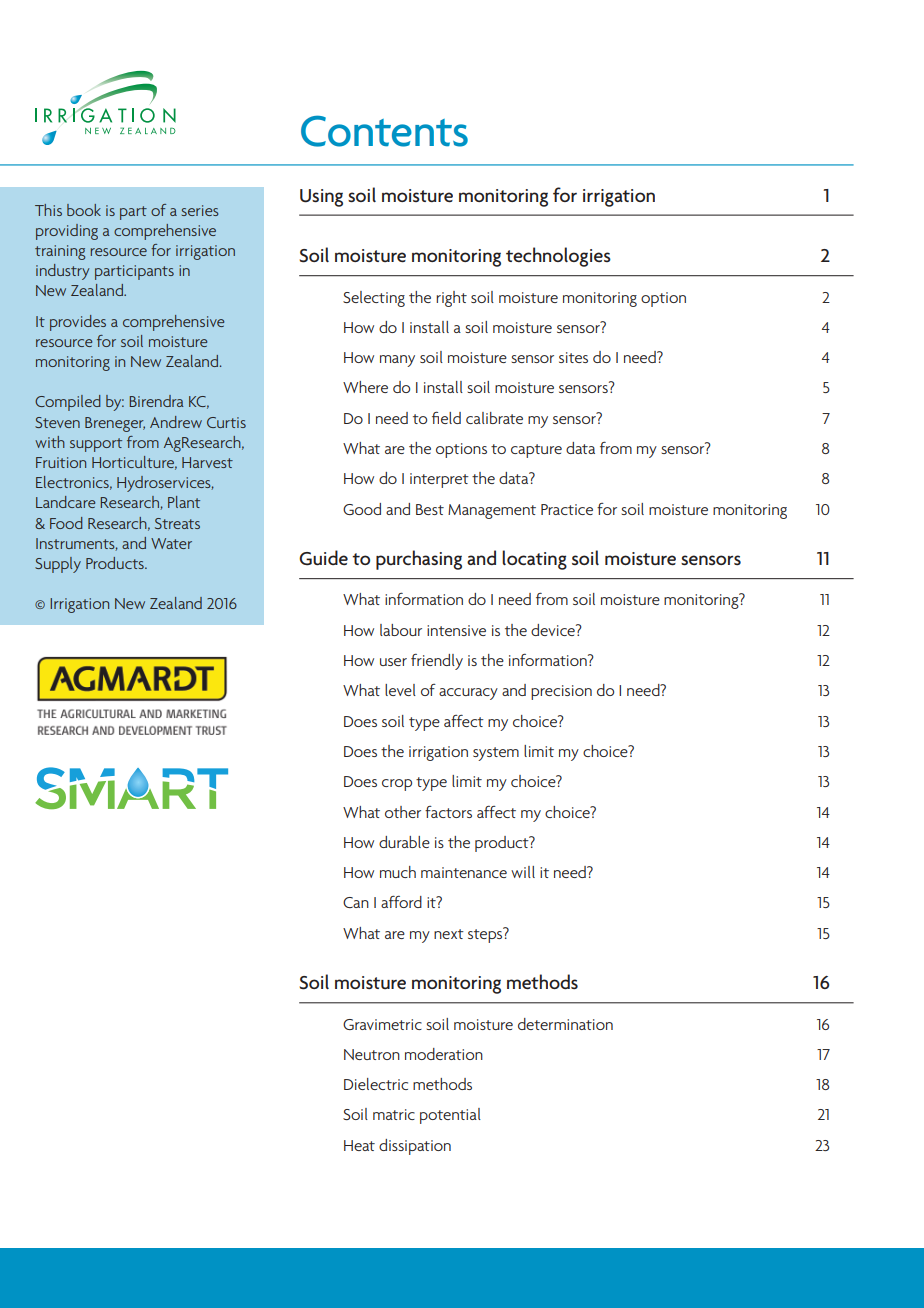  I want to click on Can, so click(356, 902).
